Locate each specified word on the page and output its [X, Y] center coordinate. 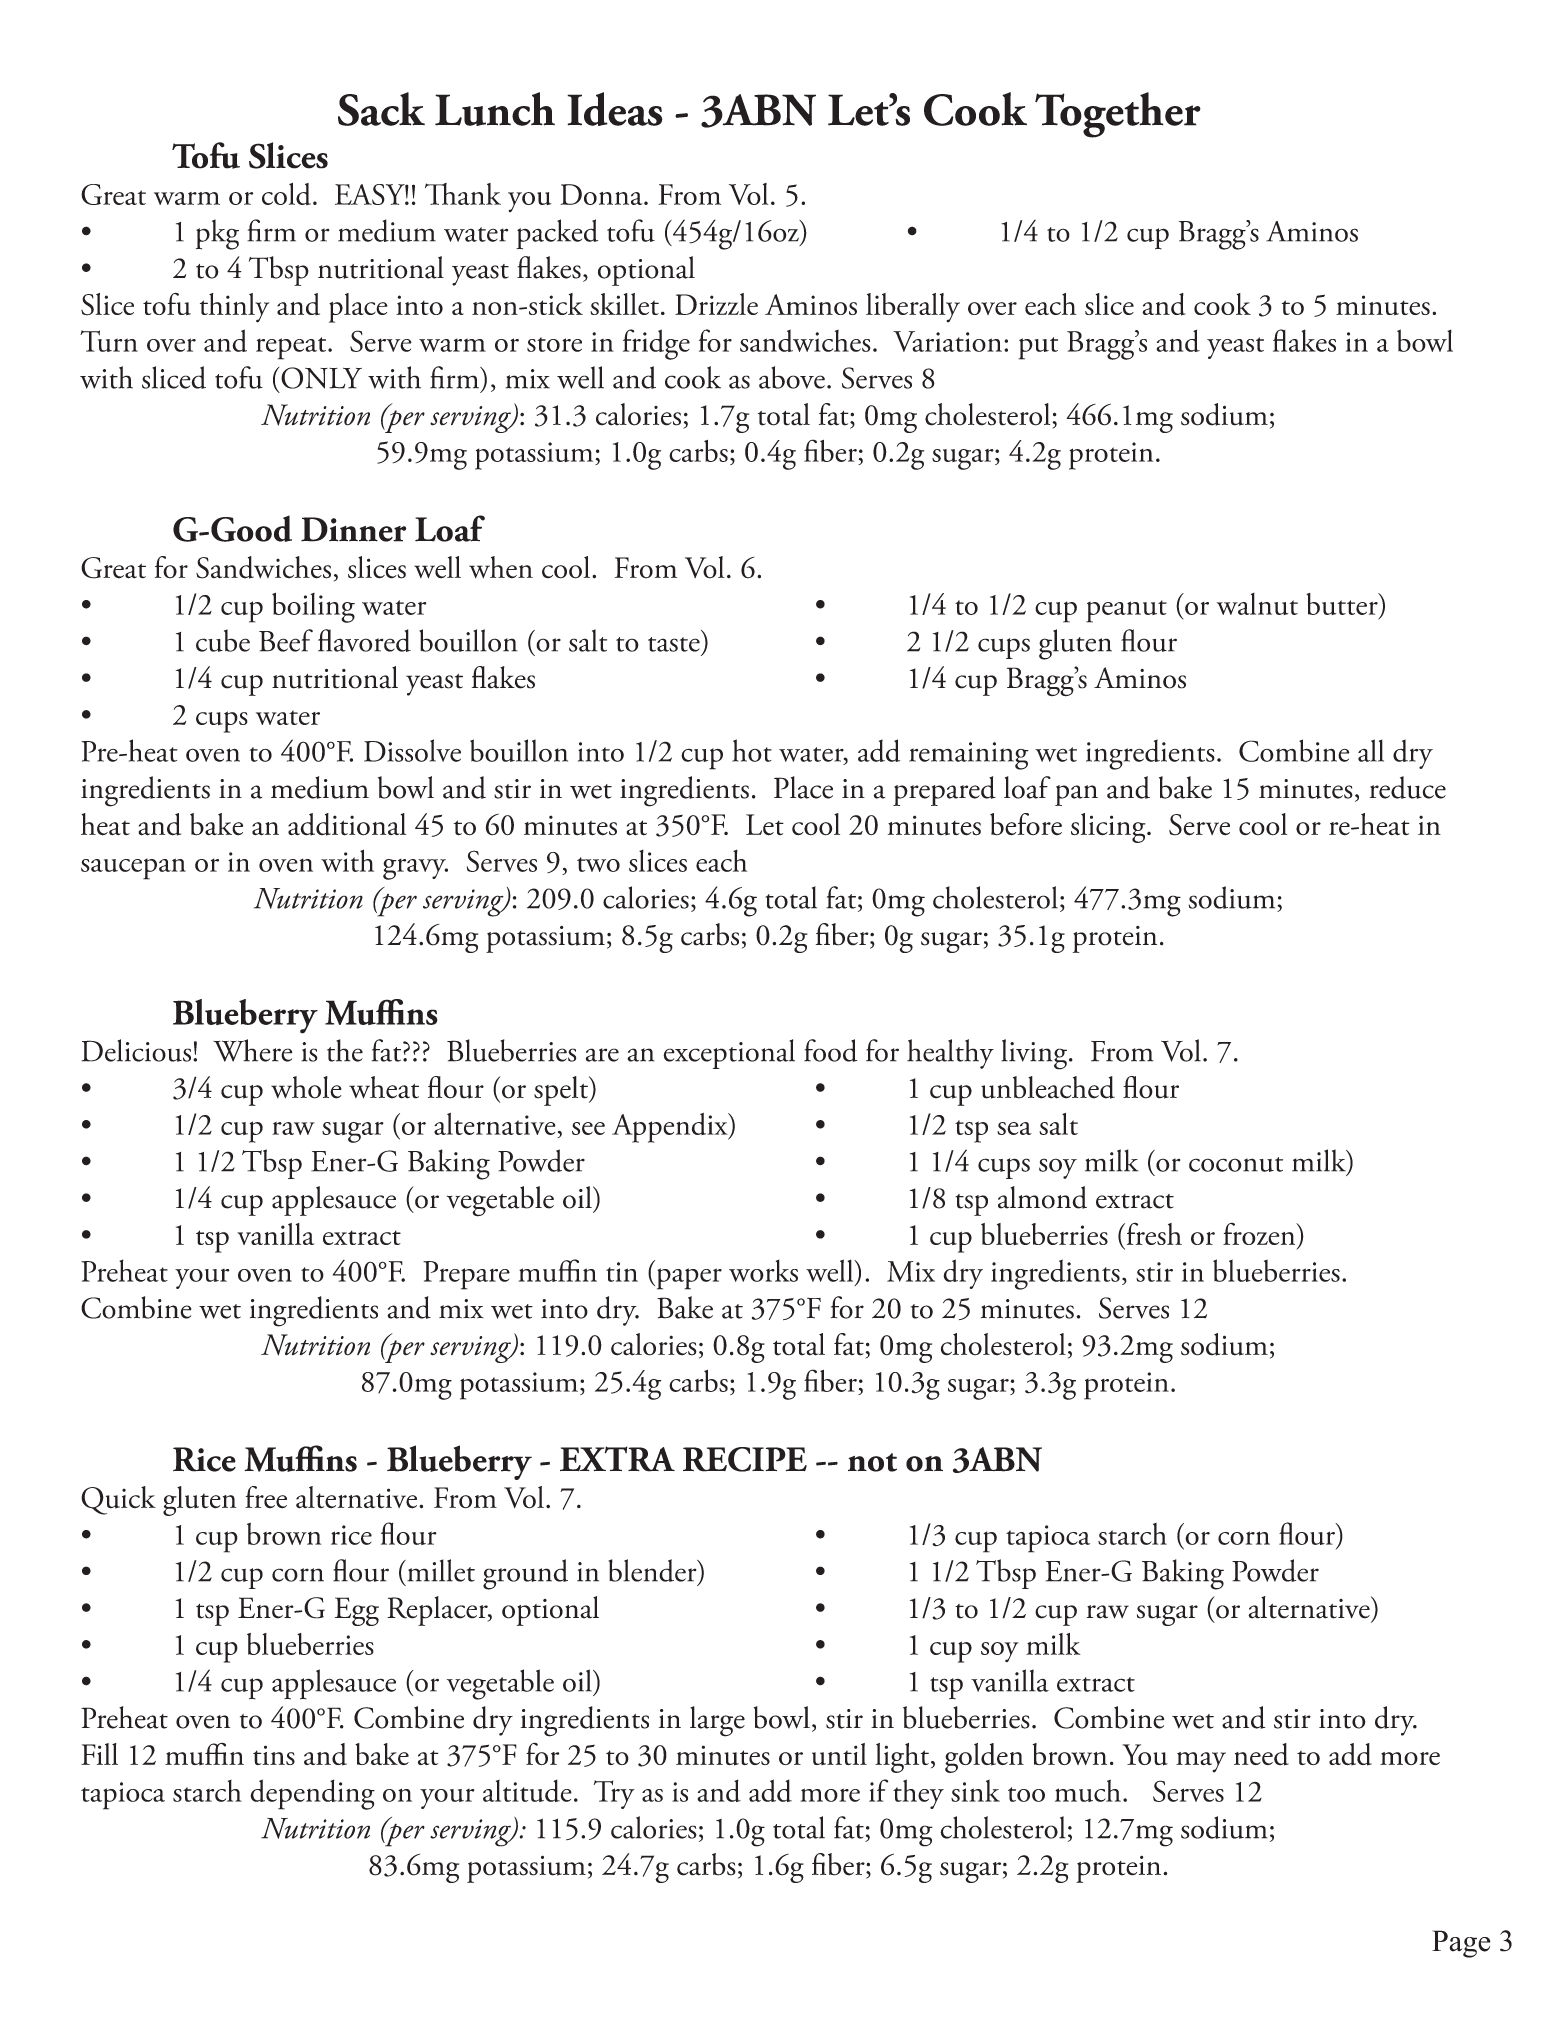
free [266, 1497]
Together [1118, 115]
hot [752, 750]
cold [286, 194]
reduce [1408, 787]
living [1035, 1054]
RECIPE [745, 1459]
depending [312, 1794]
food [830, 1050]
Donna [602, 194]
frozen [1260, 1233]
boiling [313, 608]
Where [253, 1050]
